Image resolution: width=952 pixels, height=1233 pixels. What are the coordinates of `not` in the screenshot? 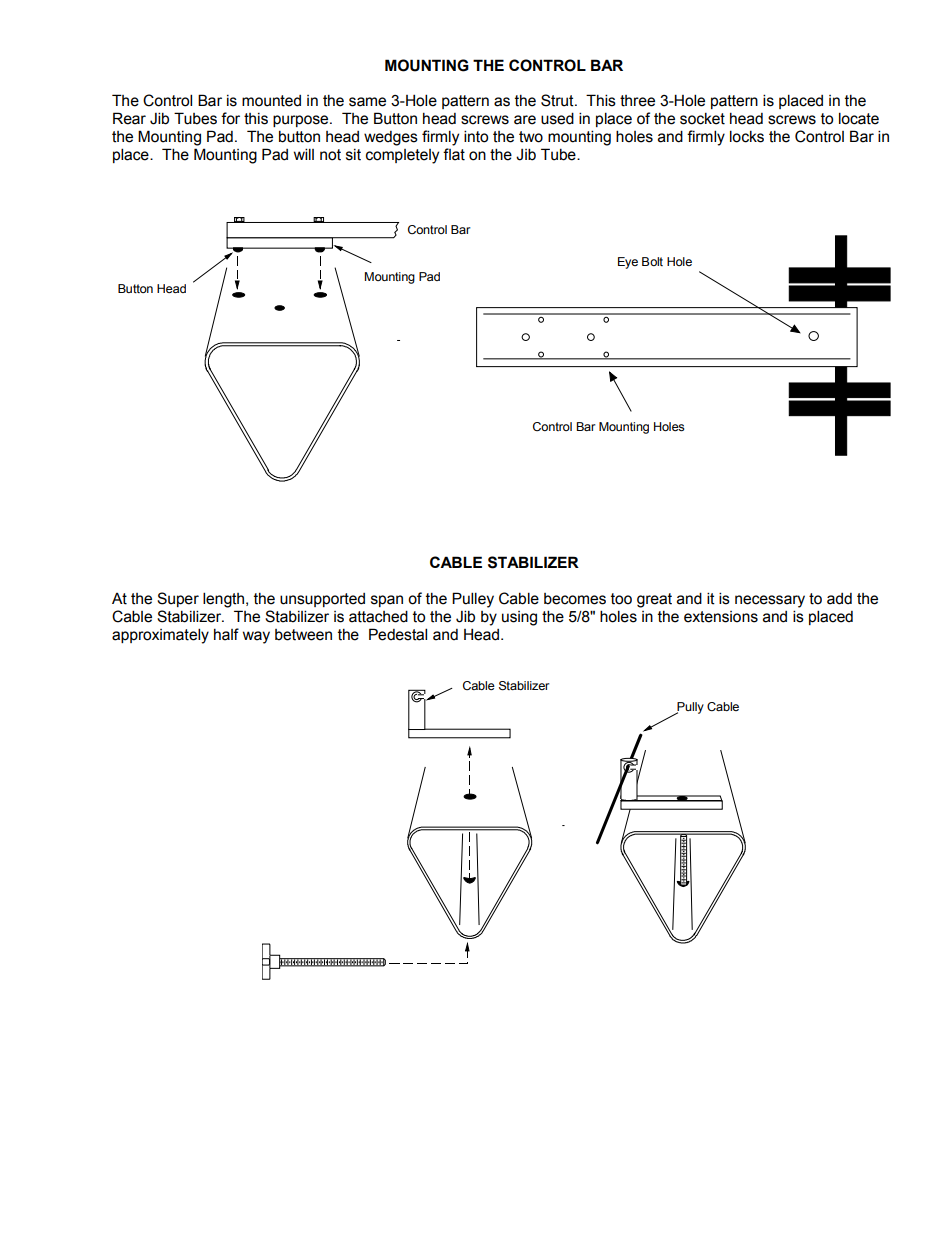 It's located at (330, 155).
